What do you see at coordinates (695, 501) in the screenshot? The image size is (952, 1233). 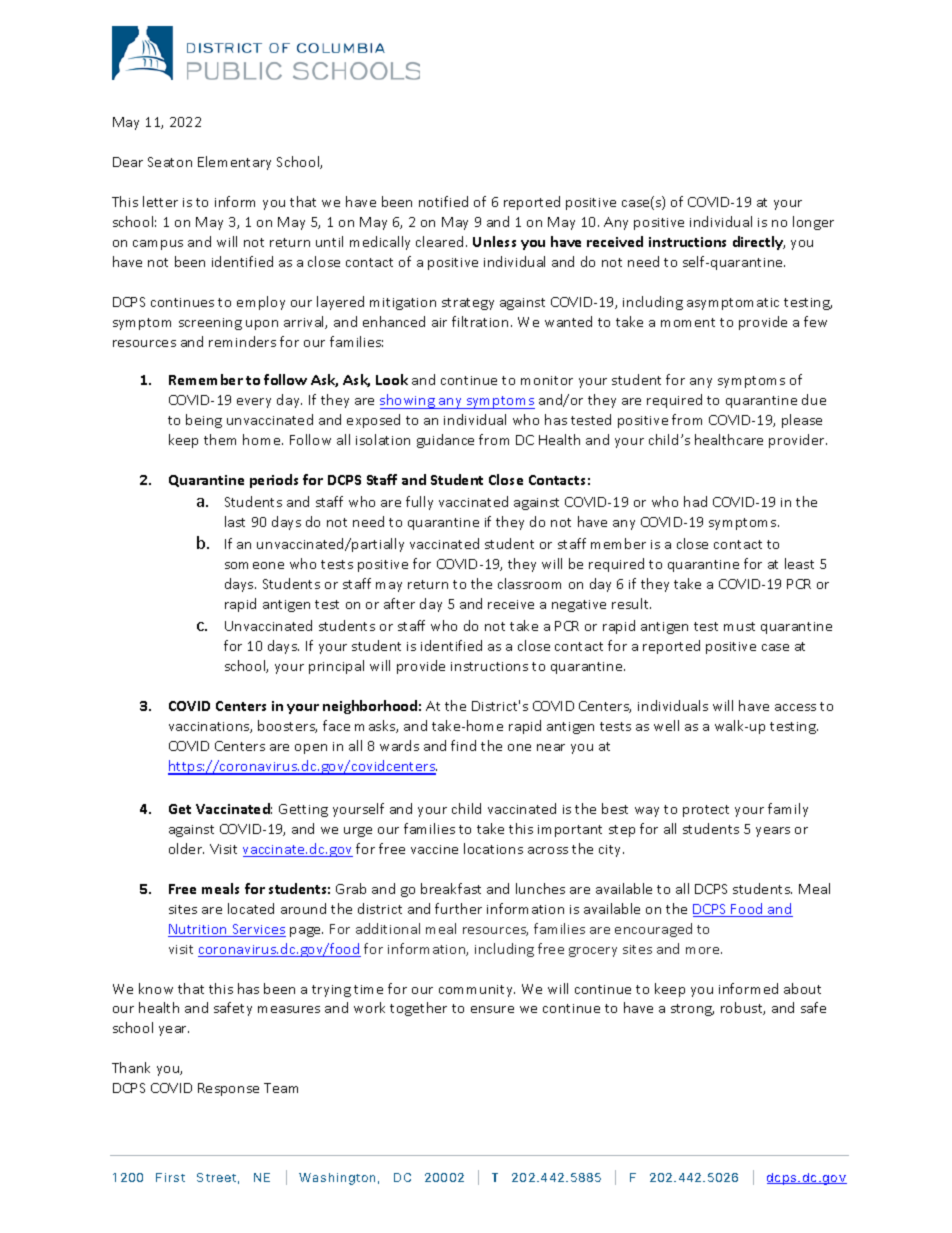 I see `had` at bounding box center [695, 501].
